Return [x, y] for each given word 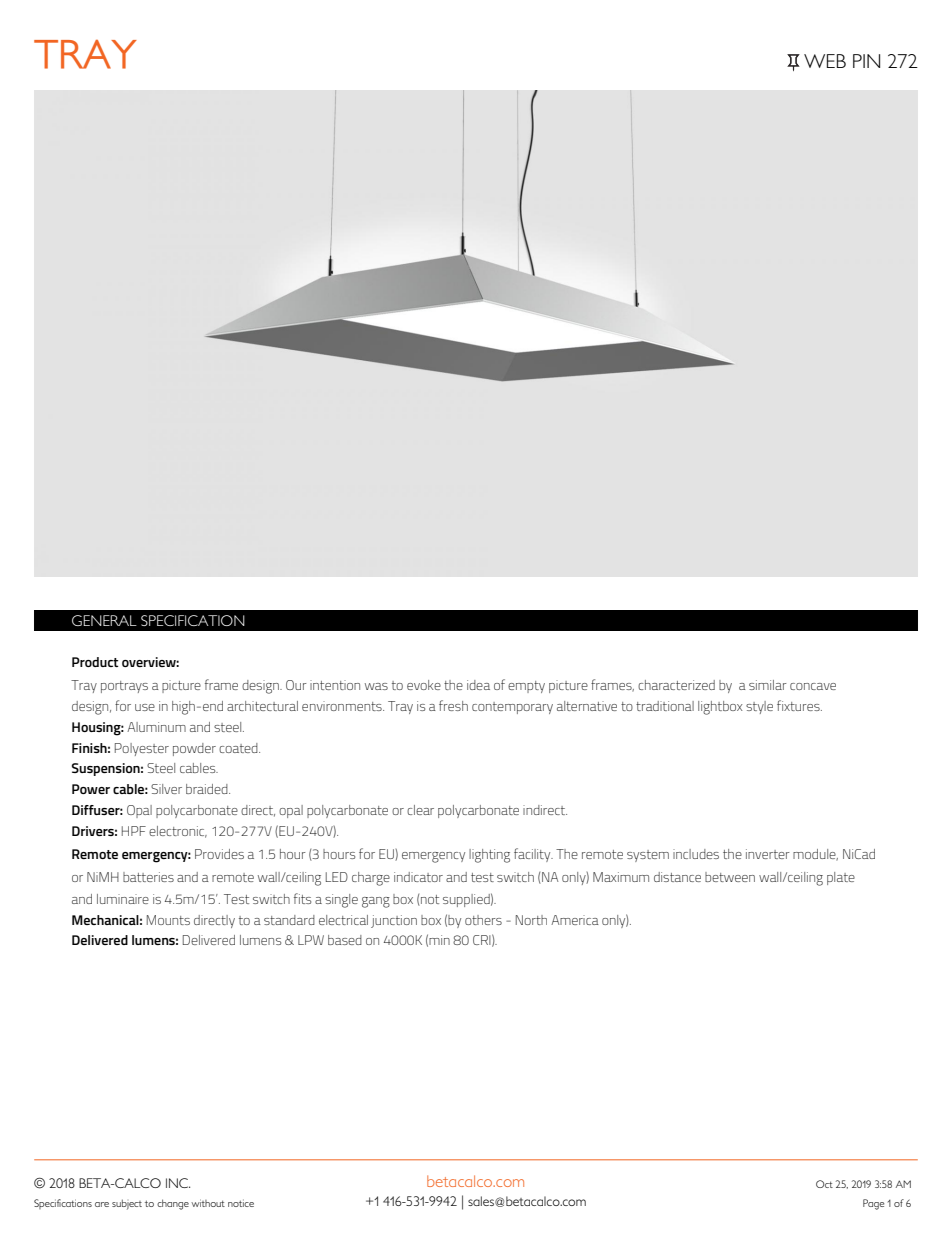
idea [478, 685]
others [483, 920]
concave [813, 686]
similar [768, 685]
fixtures [799, 705]
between [730, 877]
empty [526, 687]
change [173, 1204]
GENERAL [104, 620]
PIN [866, 61]
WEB [825, 61]
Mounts [168, 920]
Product [95, 662]
